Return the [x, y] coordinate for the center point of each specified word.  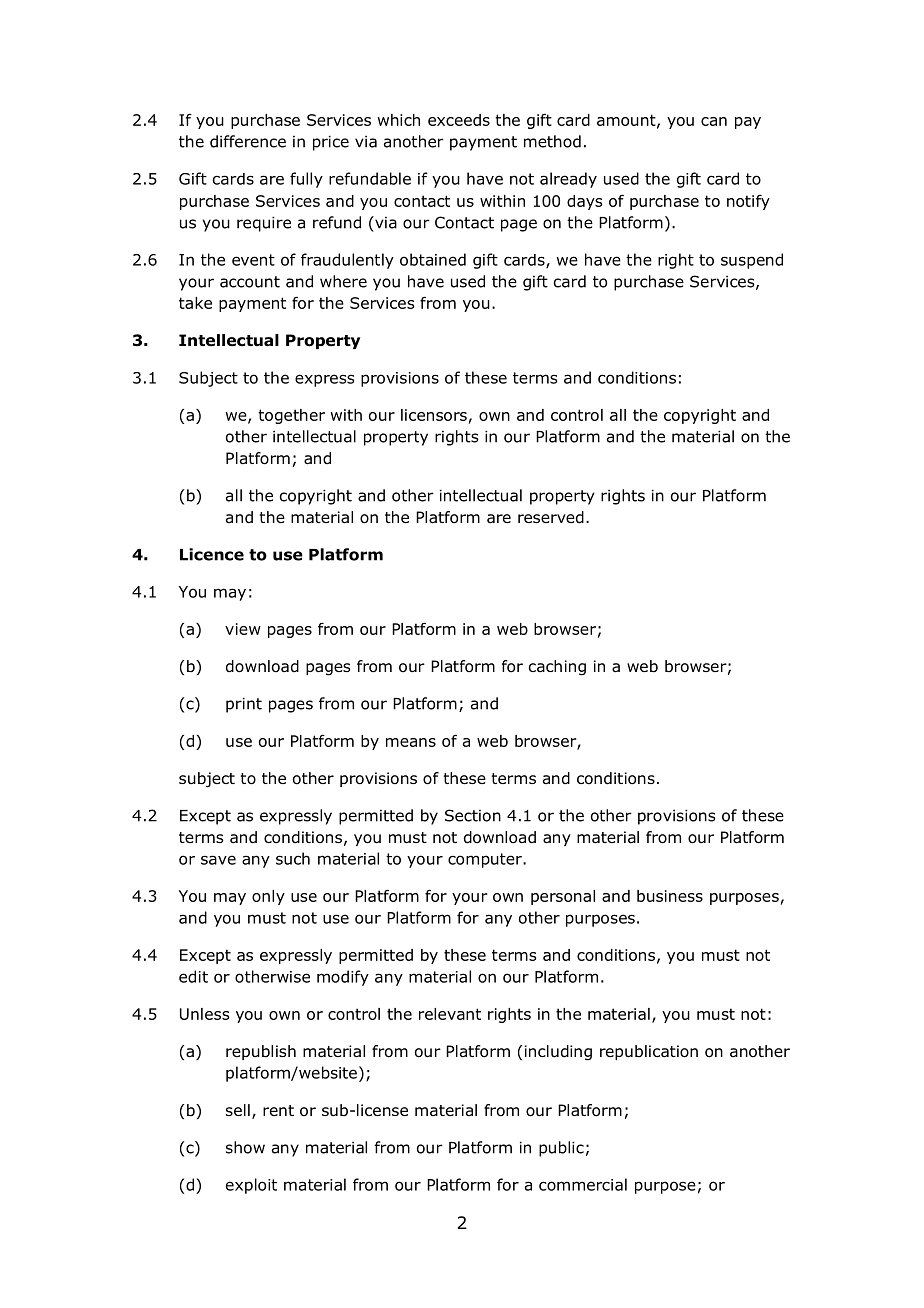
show [245, 1147]
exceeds [459, 120]
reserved [551, 517]
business [670, 896]
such [293, 858]
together [291, 416]
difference [248, 141]
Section [473, 815]
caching [557, 668]
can [714, 121]
